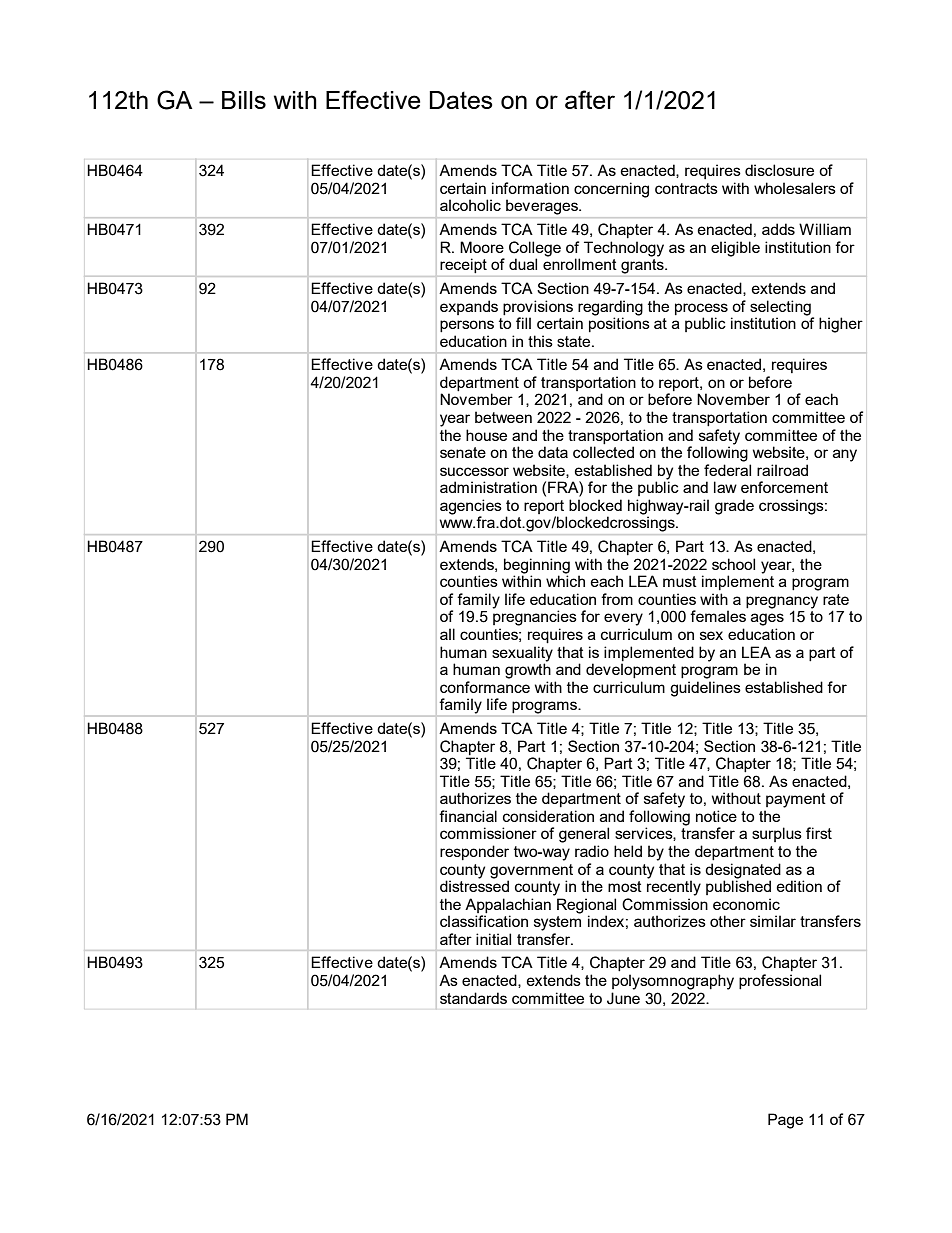 The height and width of the document is (1233, 952). I want to click on enforcement, so click(784, 487).
